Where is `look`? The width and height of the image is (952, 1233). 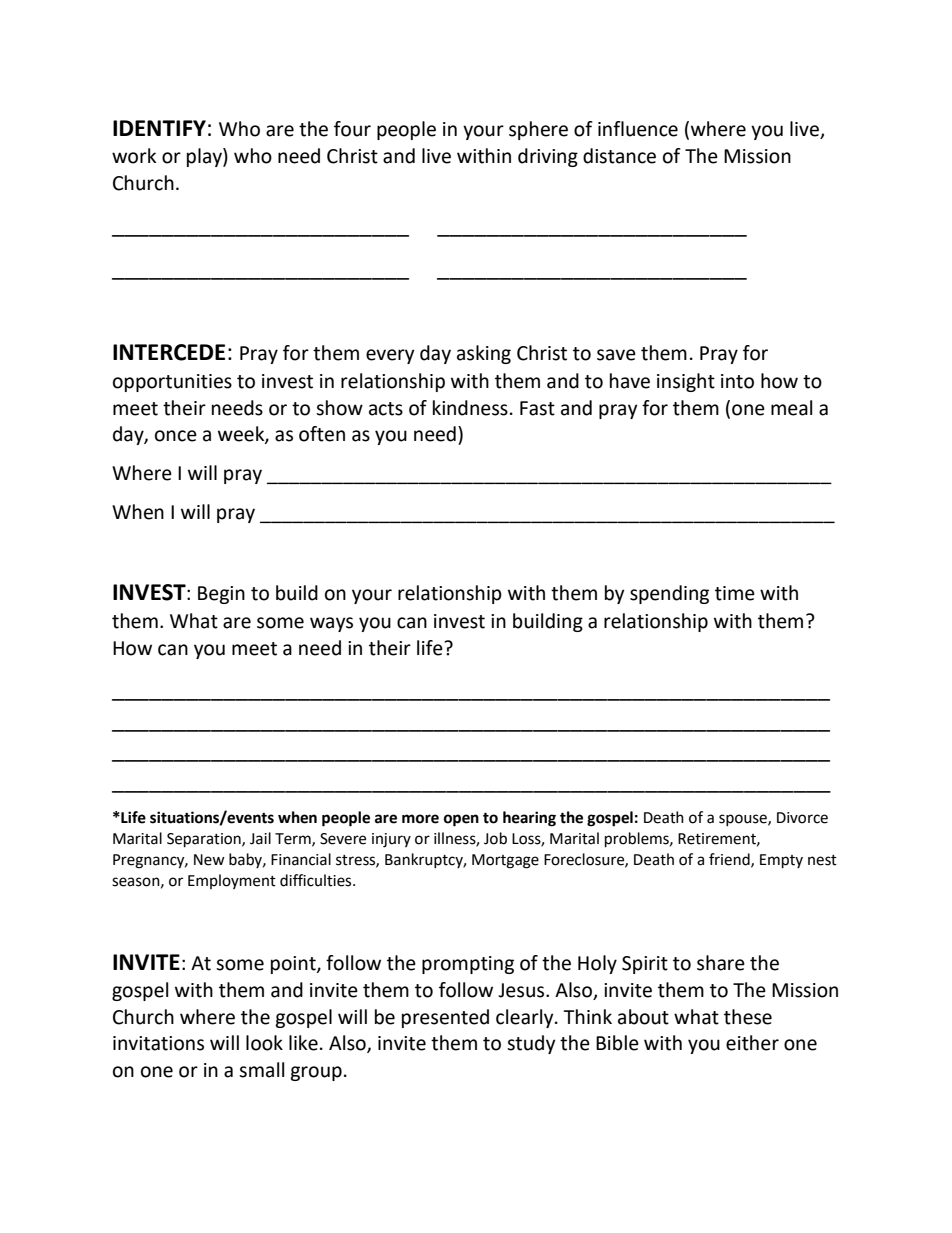
look is located at coordinates (264, 1043).
